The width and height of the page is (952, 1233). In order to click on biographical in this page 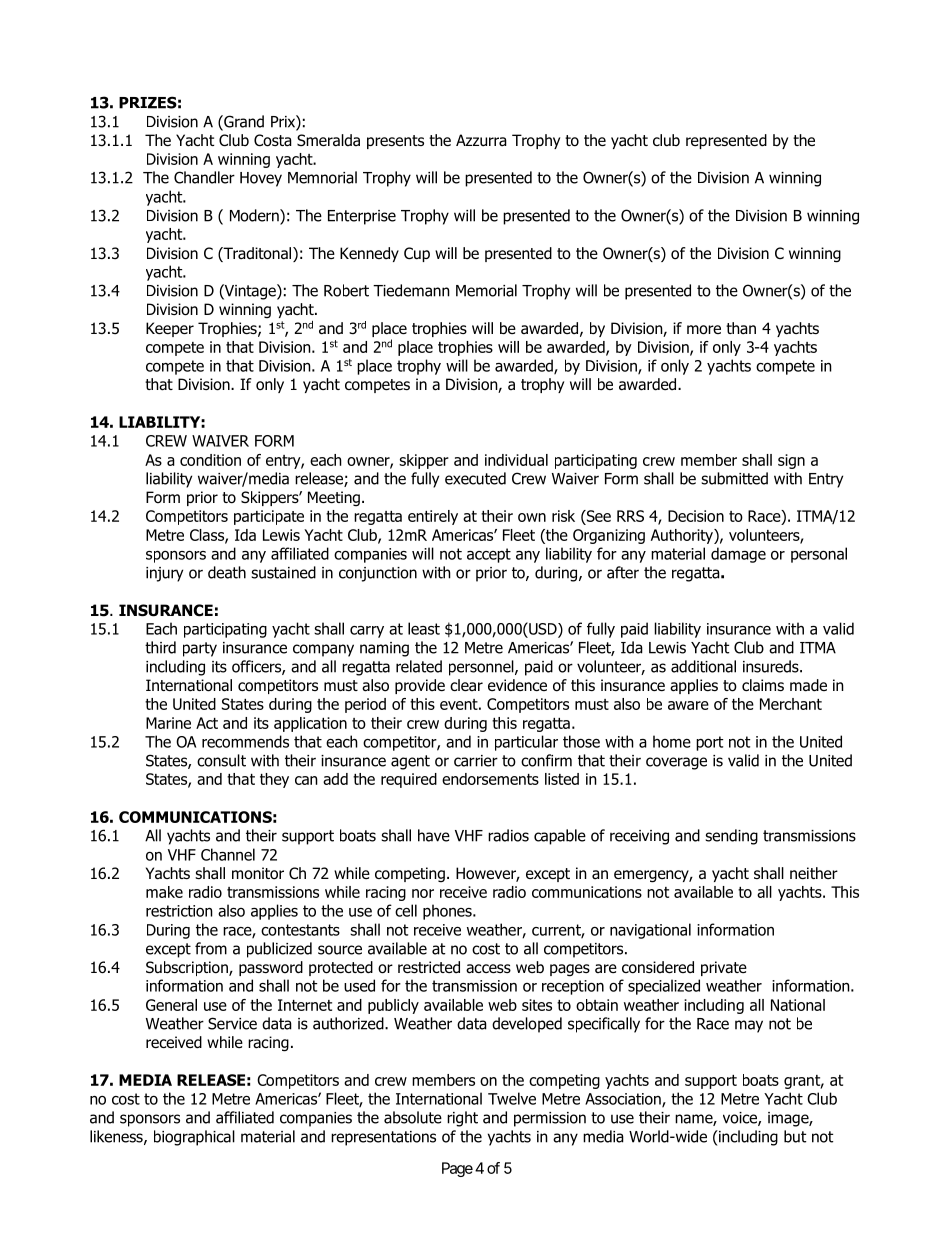, I will do `click(194, 1138)`.
